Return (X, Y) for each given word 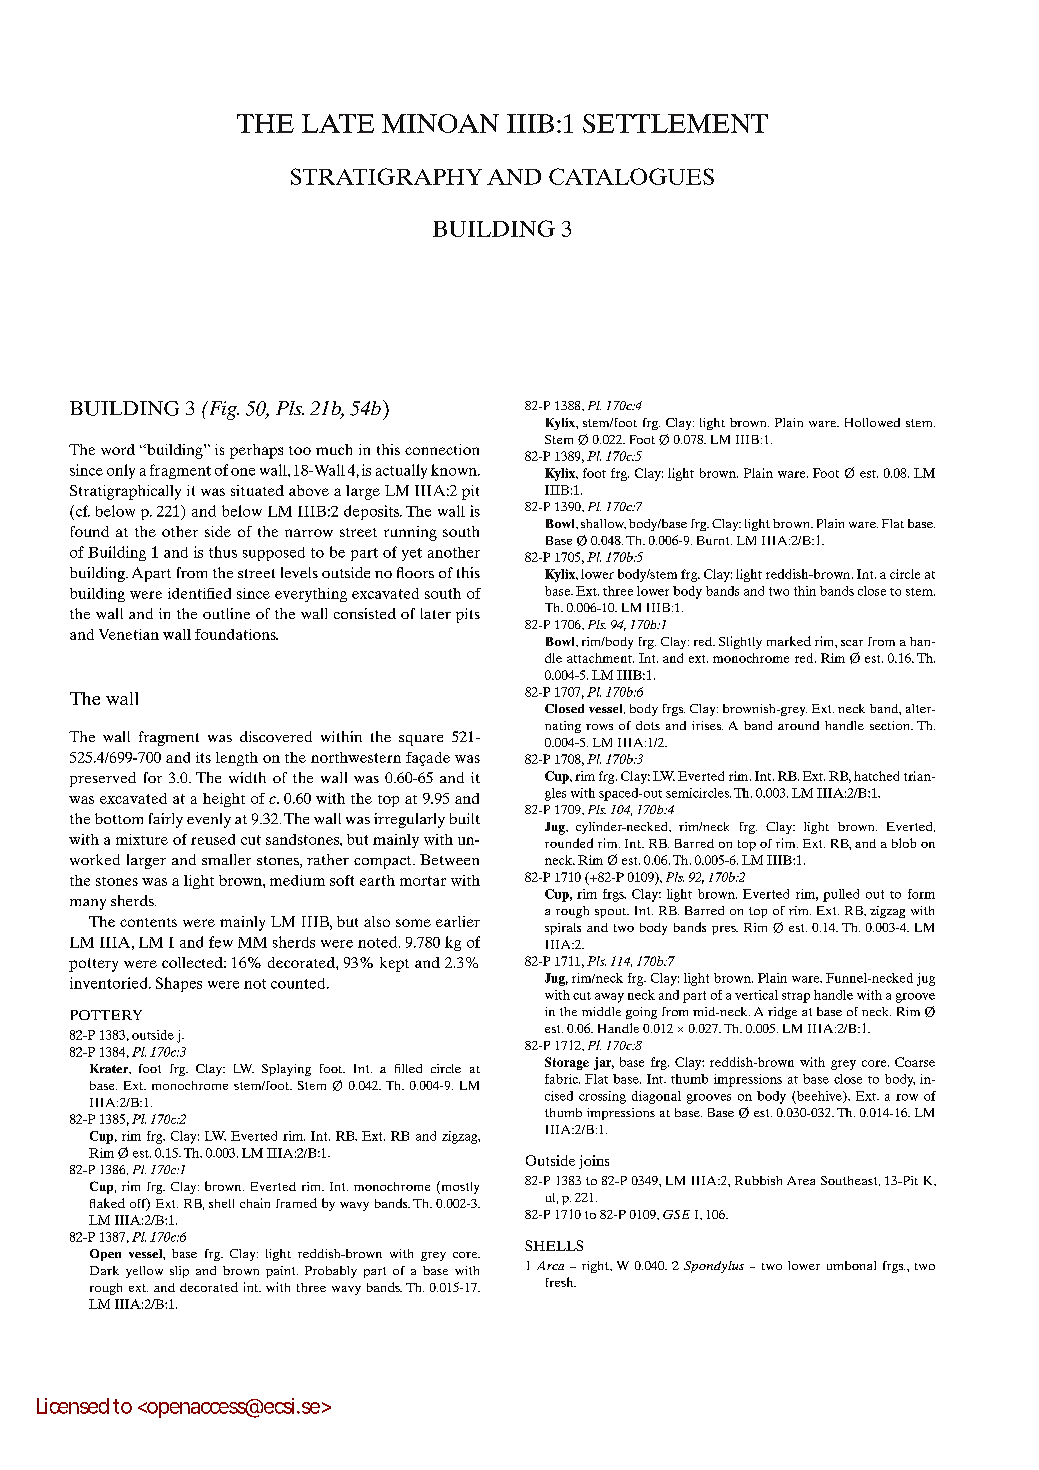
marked (789, 641)
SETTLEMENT (675, 123)
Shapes (179, 984)
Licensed (73, 1406)
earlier (458, 921)
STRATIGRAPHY (386, 176)
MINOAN (440, 123)
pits (468, 615)
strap (796, 997)
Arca (550, 1265)
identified (199, 593)
